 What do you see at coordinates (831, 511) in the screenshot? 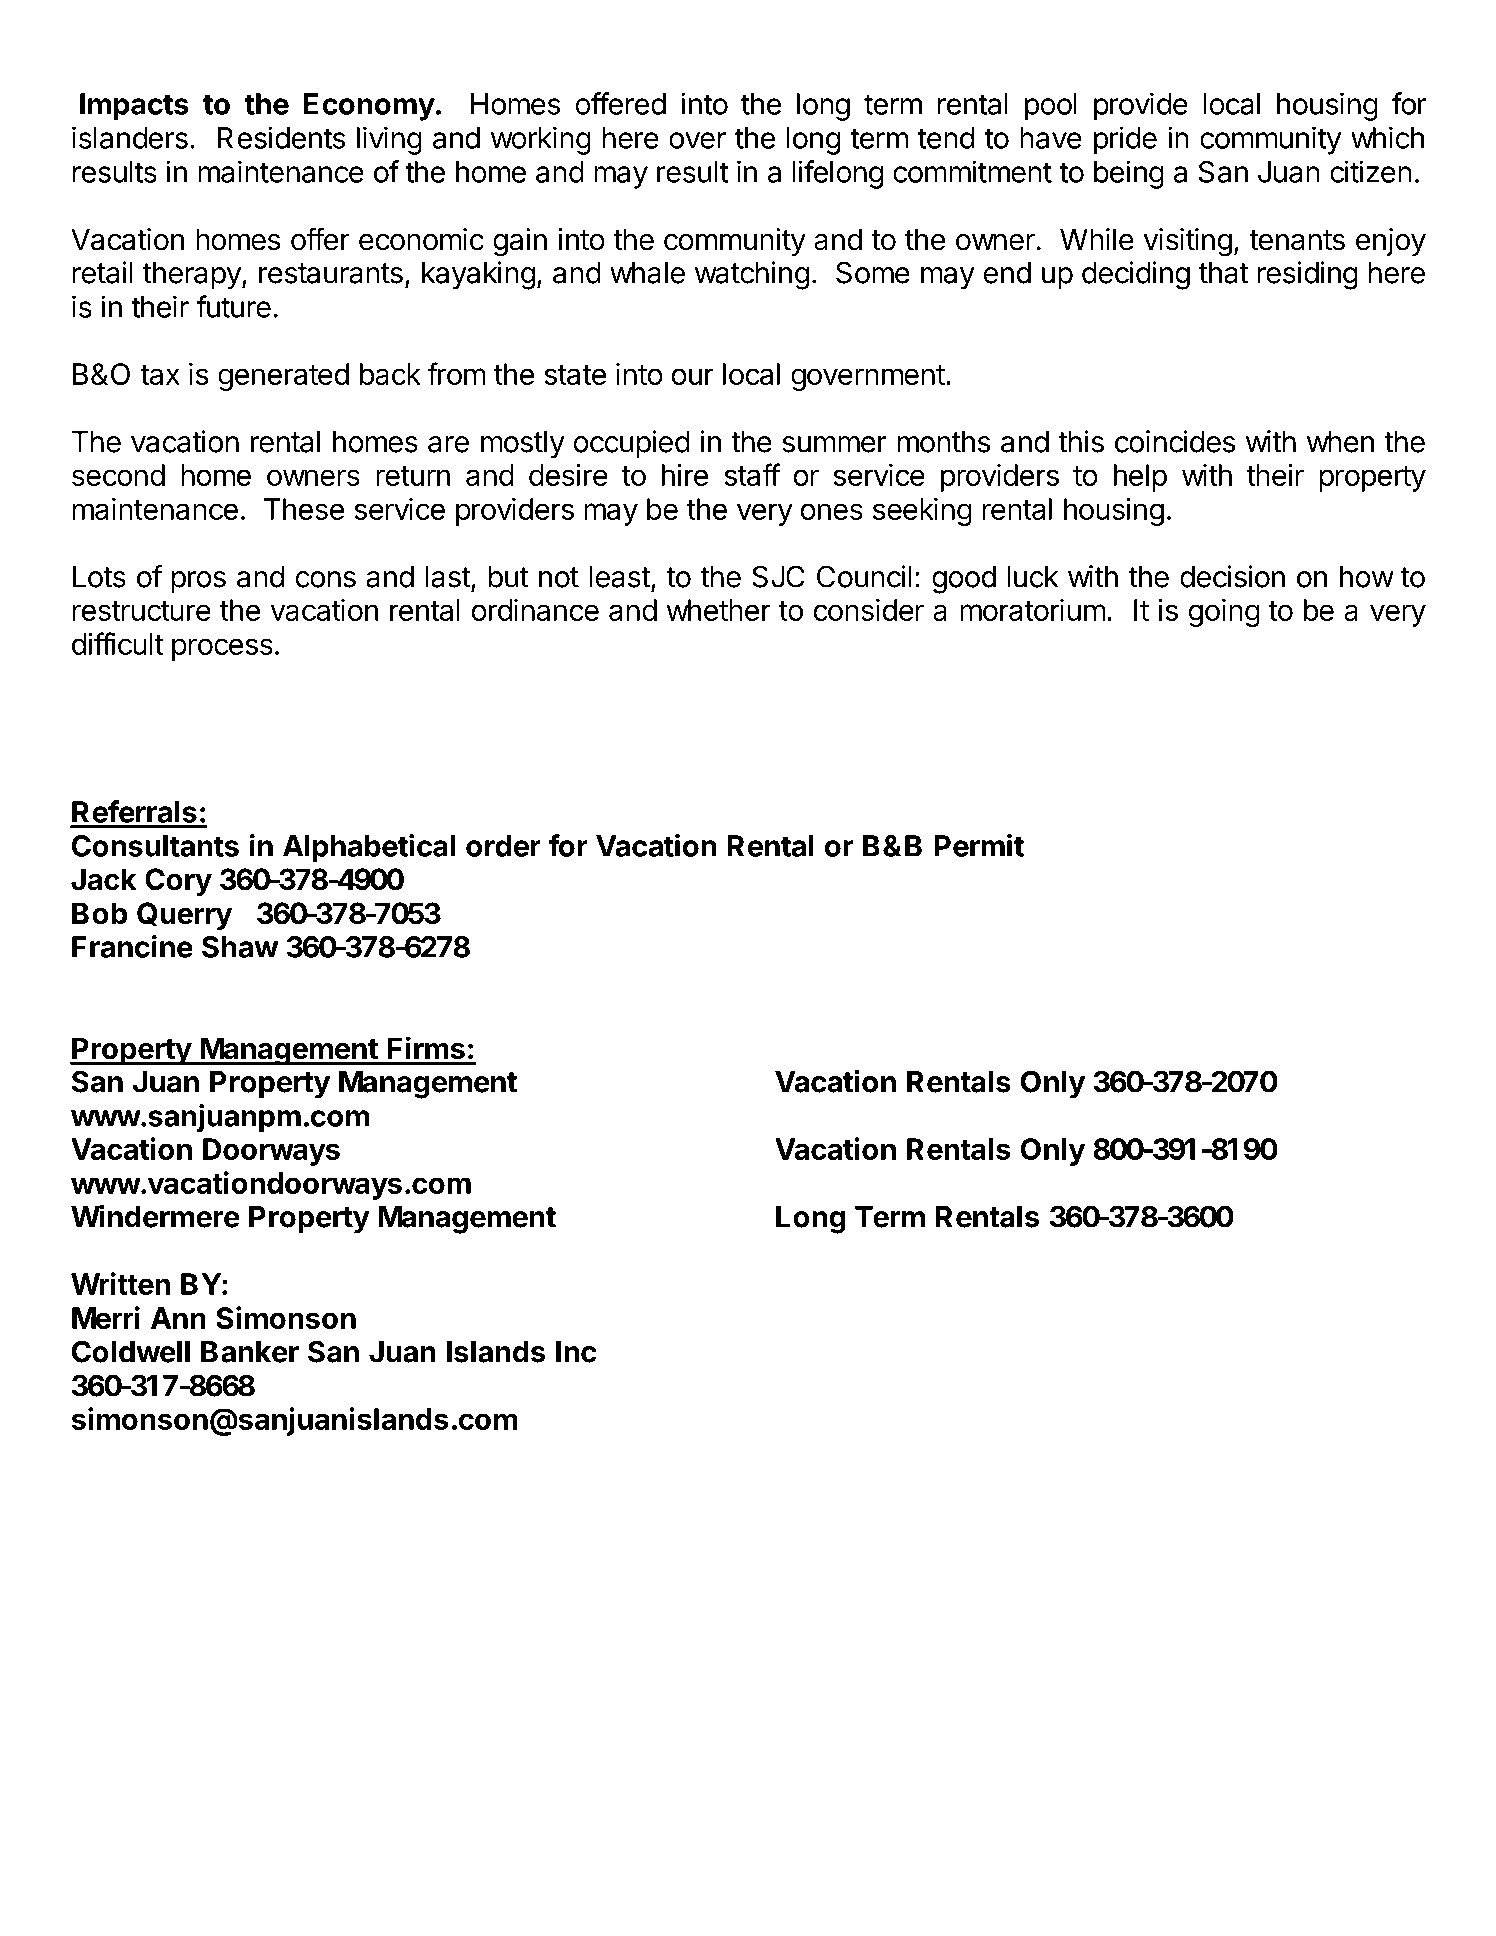
I see `ones` at bounding box center [831, 511].
